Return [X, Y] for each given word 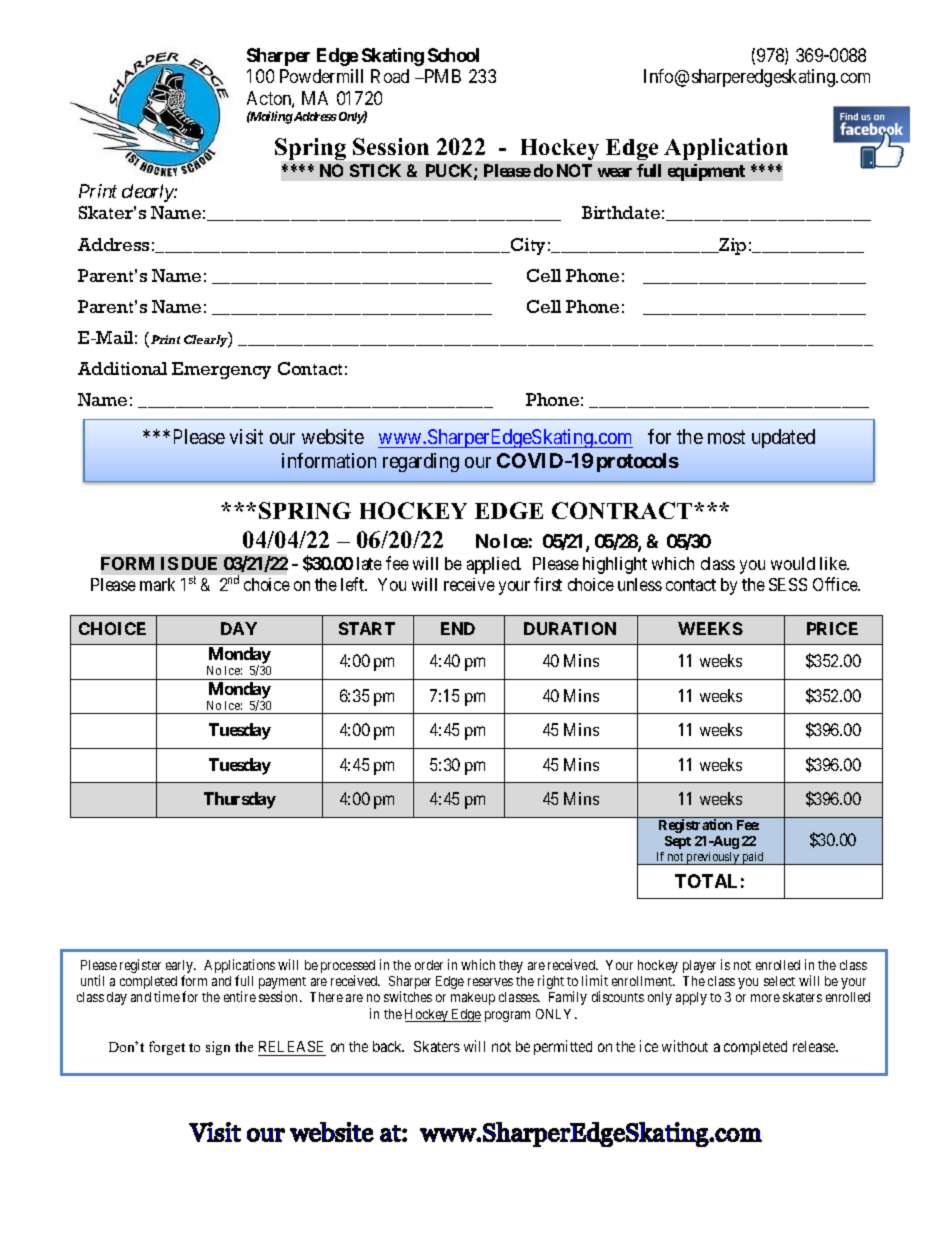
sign [218, 1048]
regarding [421, 462]
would [793, 563]
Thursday [240, 800]
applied [494, 565]
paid [753, 858]
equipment [706, 172]
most [726, 437]
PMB [441, 76]
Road [390, 76]
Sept [678, 842]
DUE [199, 563]
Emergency [221, 370]
